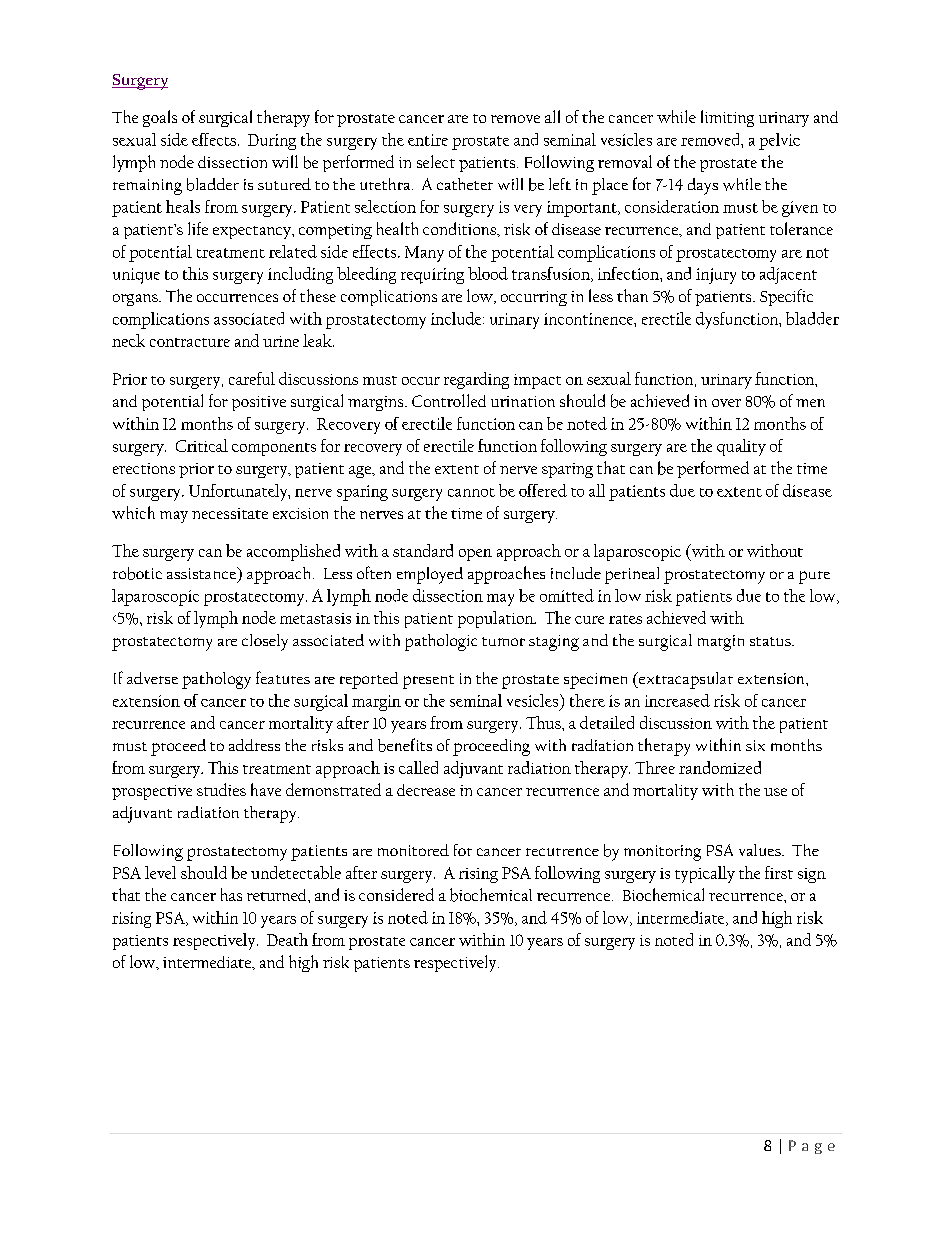  What do you see at coordinates (272, 142) in the screenshot?
I see `During` at bounding box center [272, 142].
